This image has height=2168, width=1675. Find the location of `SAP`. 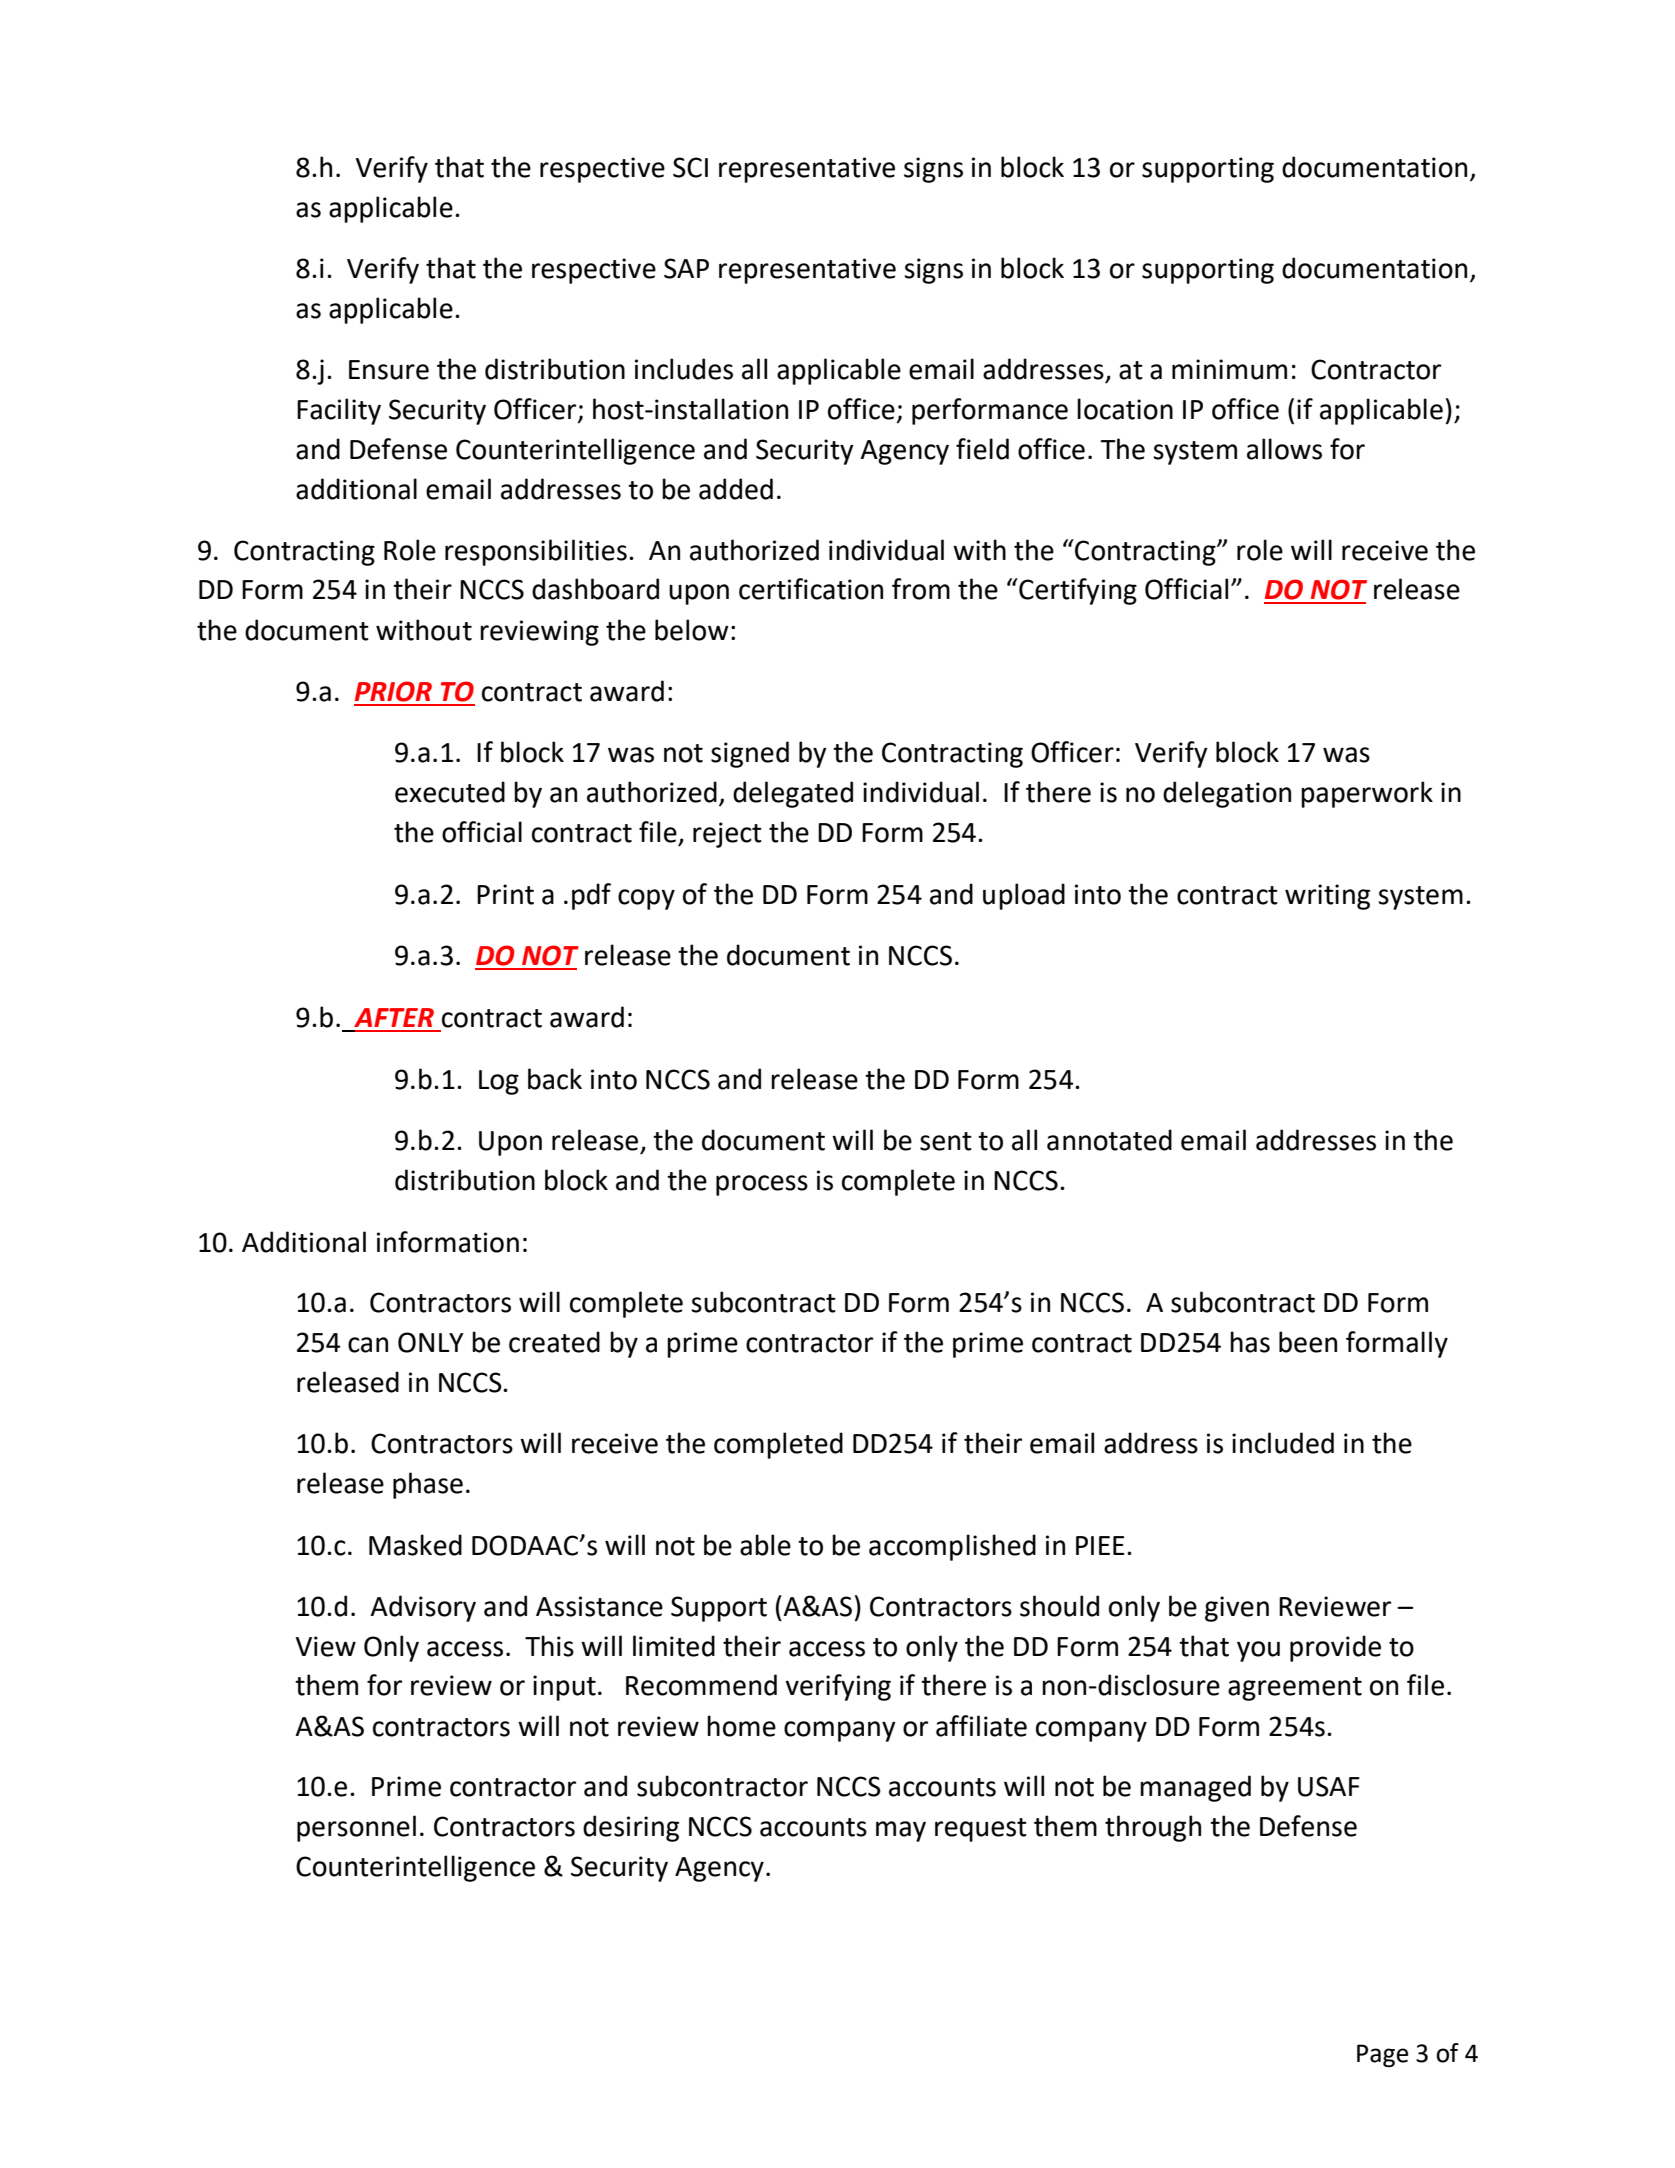

SAP is located at coordinates (686, 268).
